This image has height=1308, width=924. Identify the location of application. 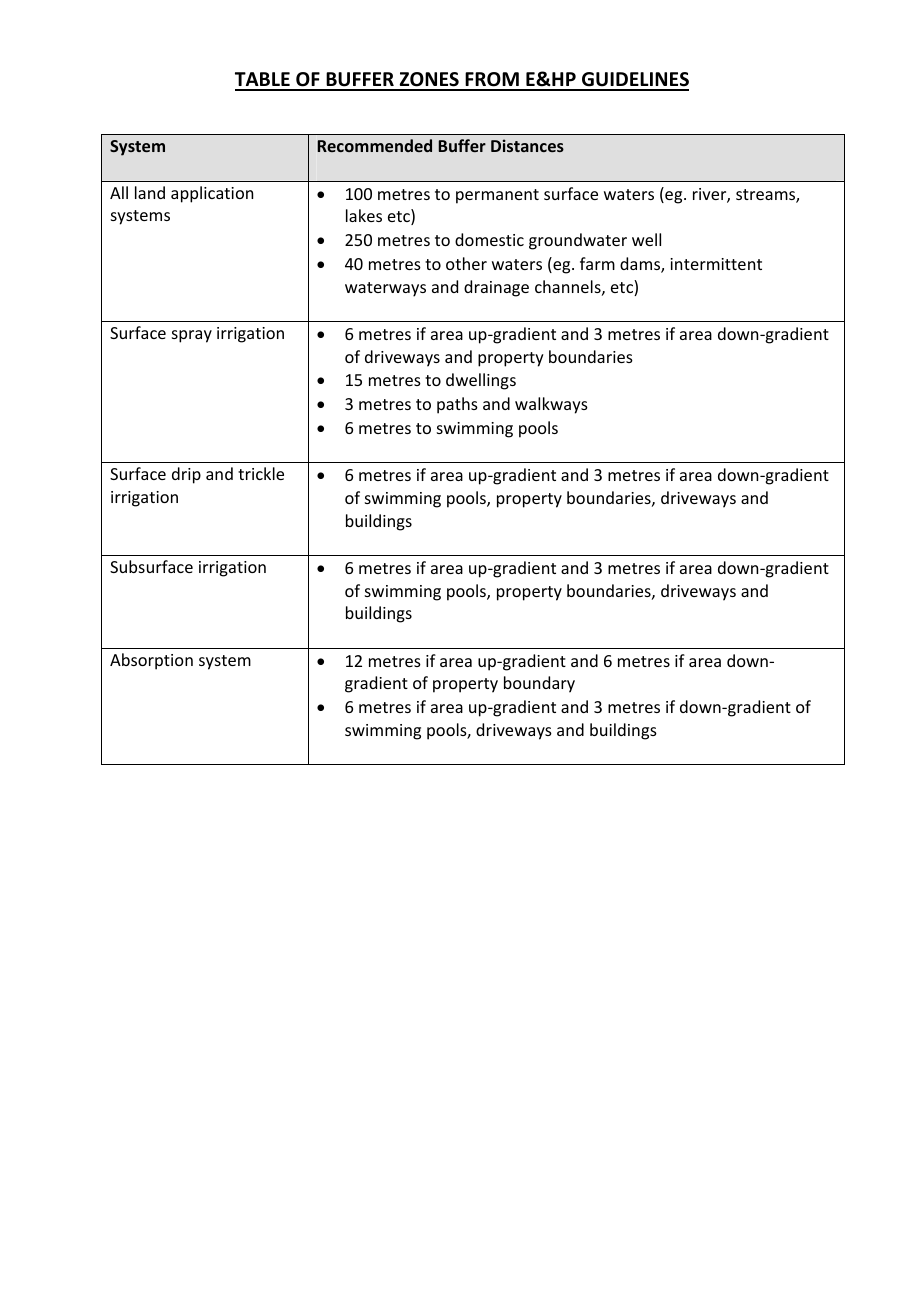
(212, 194).
